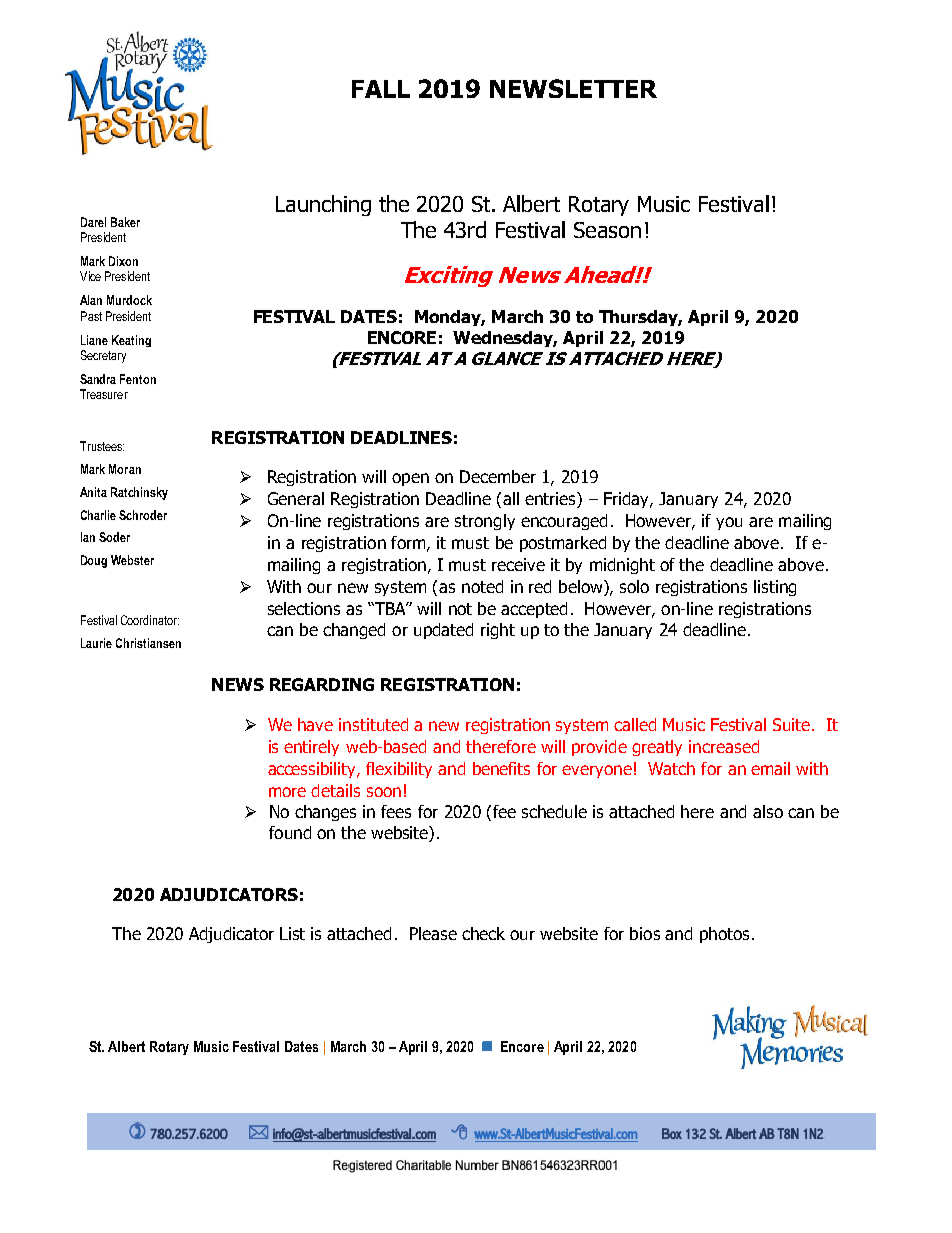 The height and width of the screenshot is (1233, 952). Describe the element at coordinates (290, 832) in the screenshot. I see `found` at that location.
